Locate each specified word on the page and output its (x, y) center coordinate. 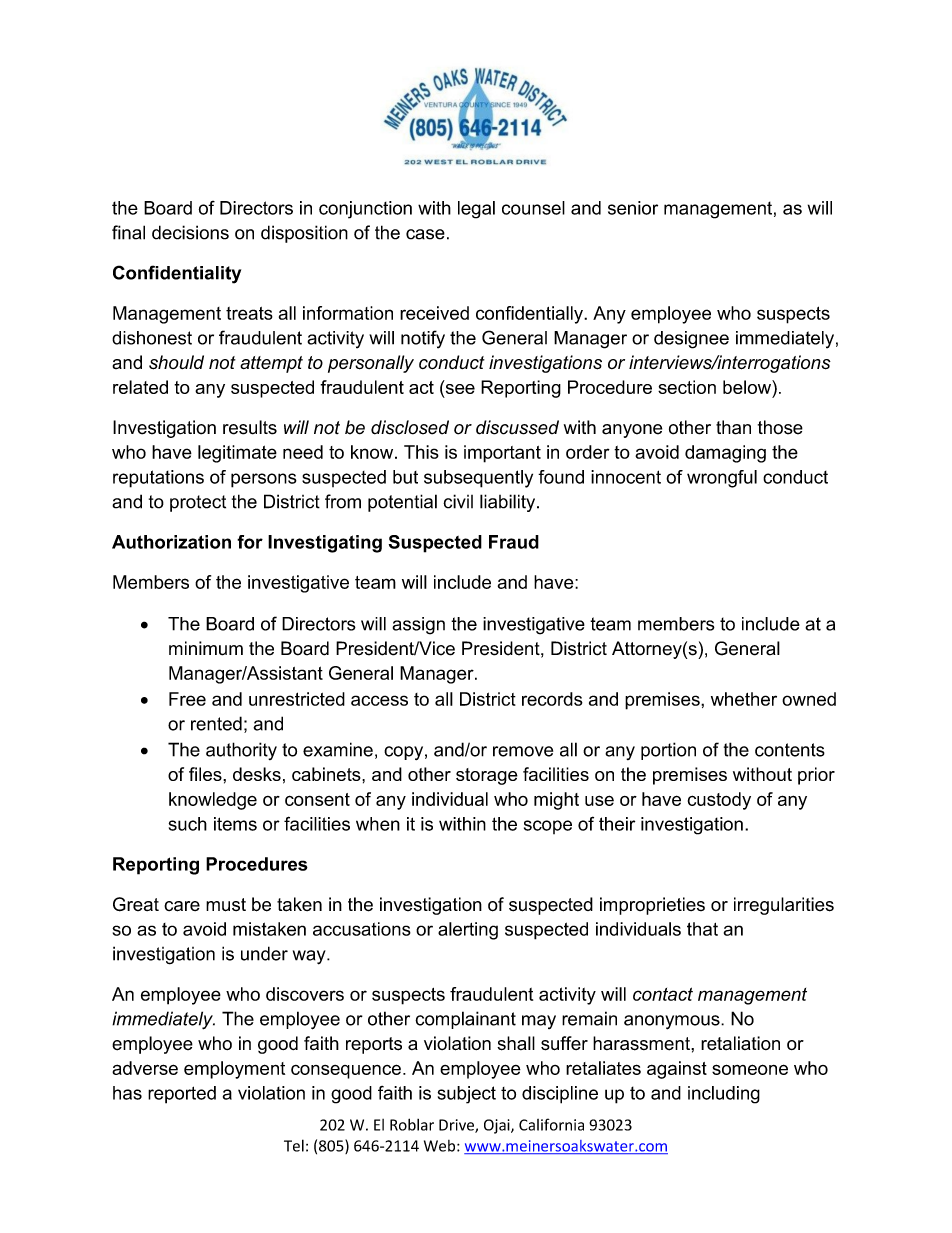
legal (476, 210)
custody (719, 801)
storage (487, 776)
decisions (190, 232)
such (188, 824)
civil (458, 501)
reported (182, 1095)
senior (633, 208)
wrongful (722, 479)
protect (198, 503)
